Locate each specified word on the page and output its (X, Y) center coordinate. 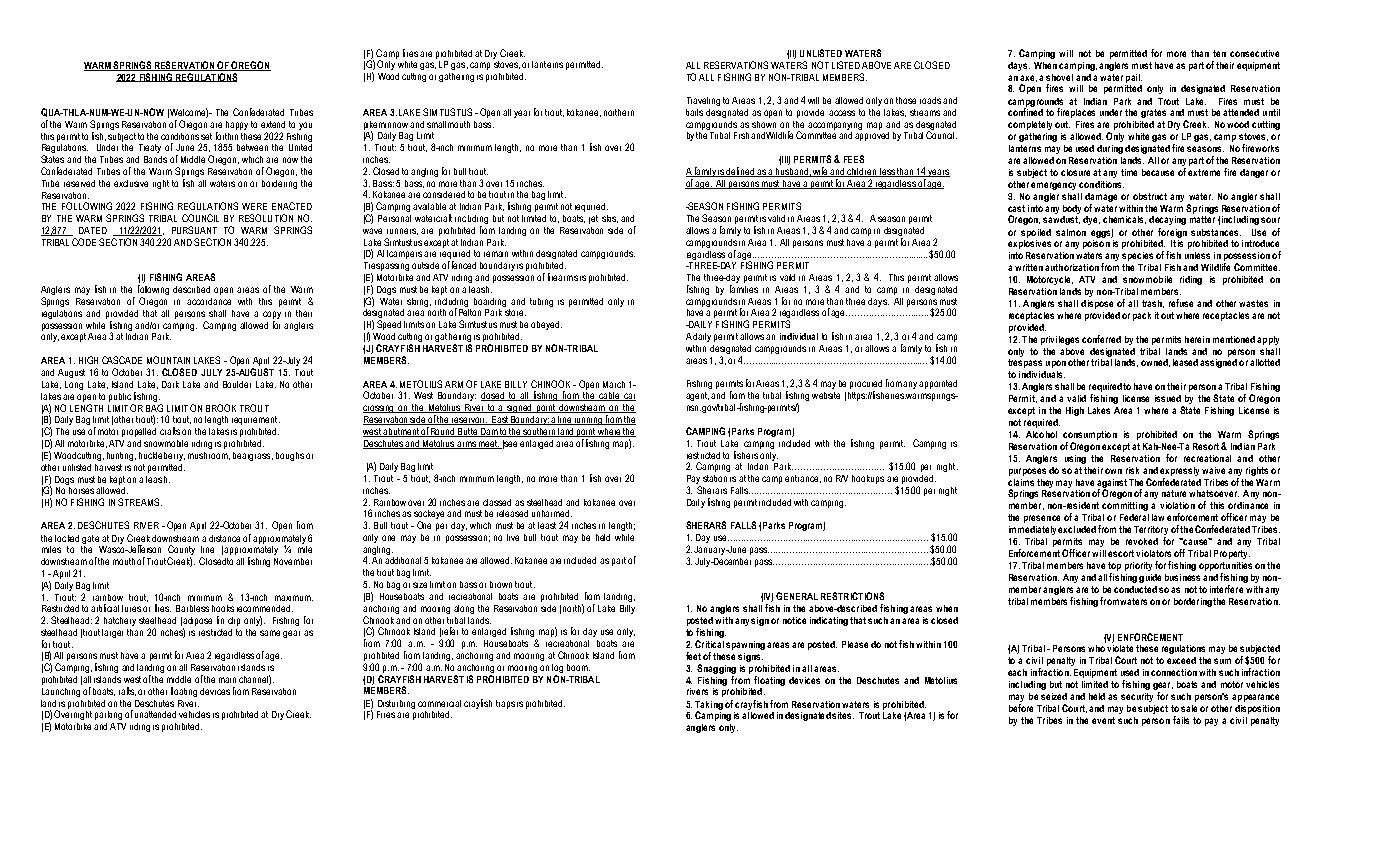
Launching (61, 692)
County (181, 551)
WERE (254, 206)
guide (1150, 578)
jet (593, 219)
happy (237, 125)
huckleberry (162, 456)
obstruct (1150, 196)
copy (272, 315)
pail (1134, 78)
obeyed (546, 325)
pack (1142, 316)
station (715, 478)
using (1075, 459)
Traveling (703, 101)
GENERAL (797, 596)
